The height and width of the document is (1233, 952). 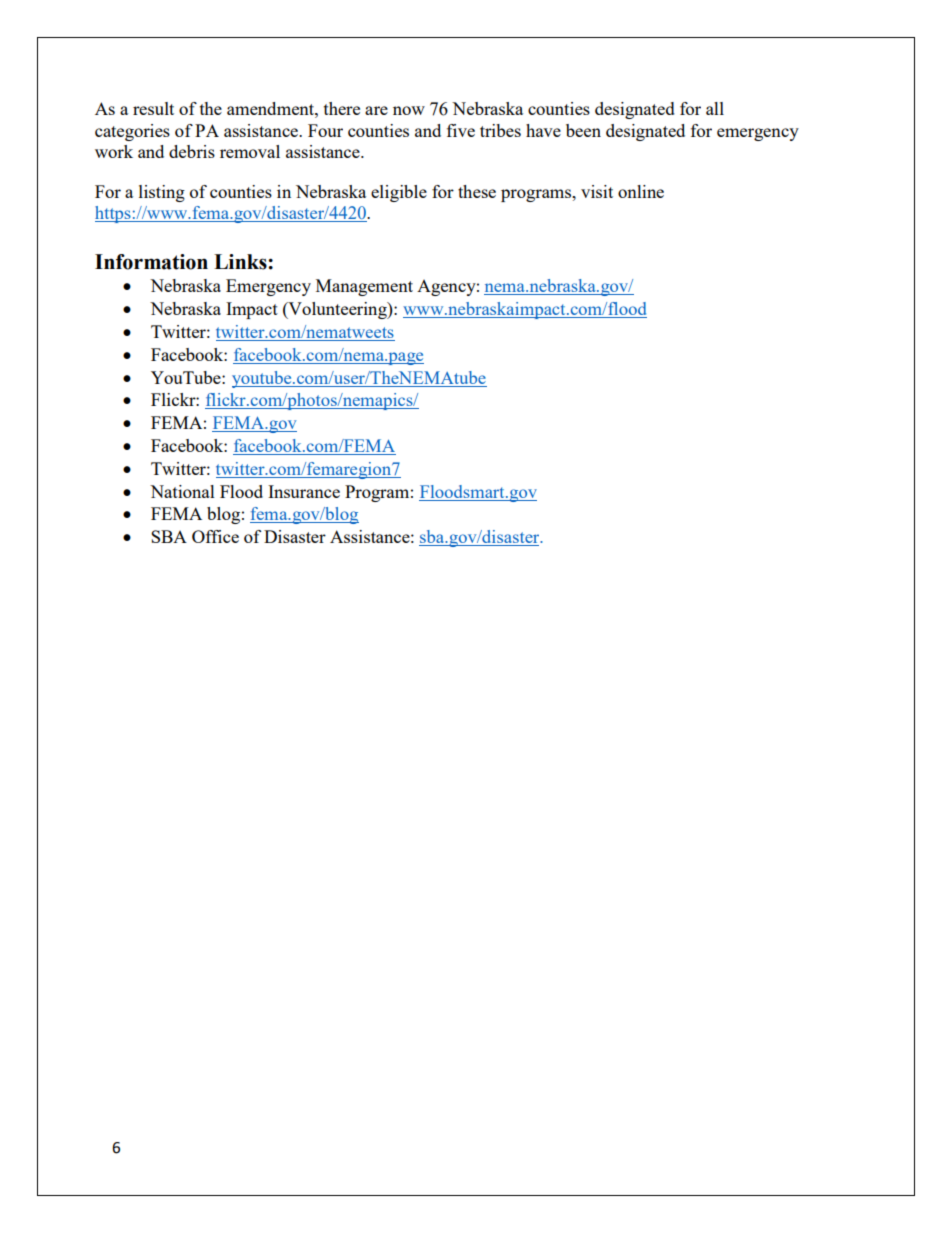 What do you see at coordinates (409, 110) in the document?
I see `now` at bounding box center [409, 110].
